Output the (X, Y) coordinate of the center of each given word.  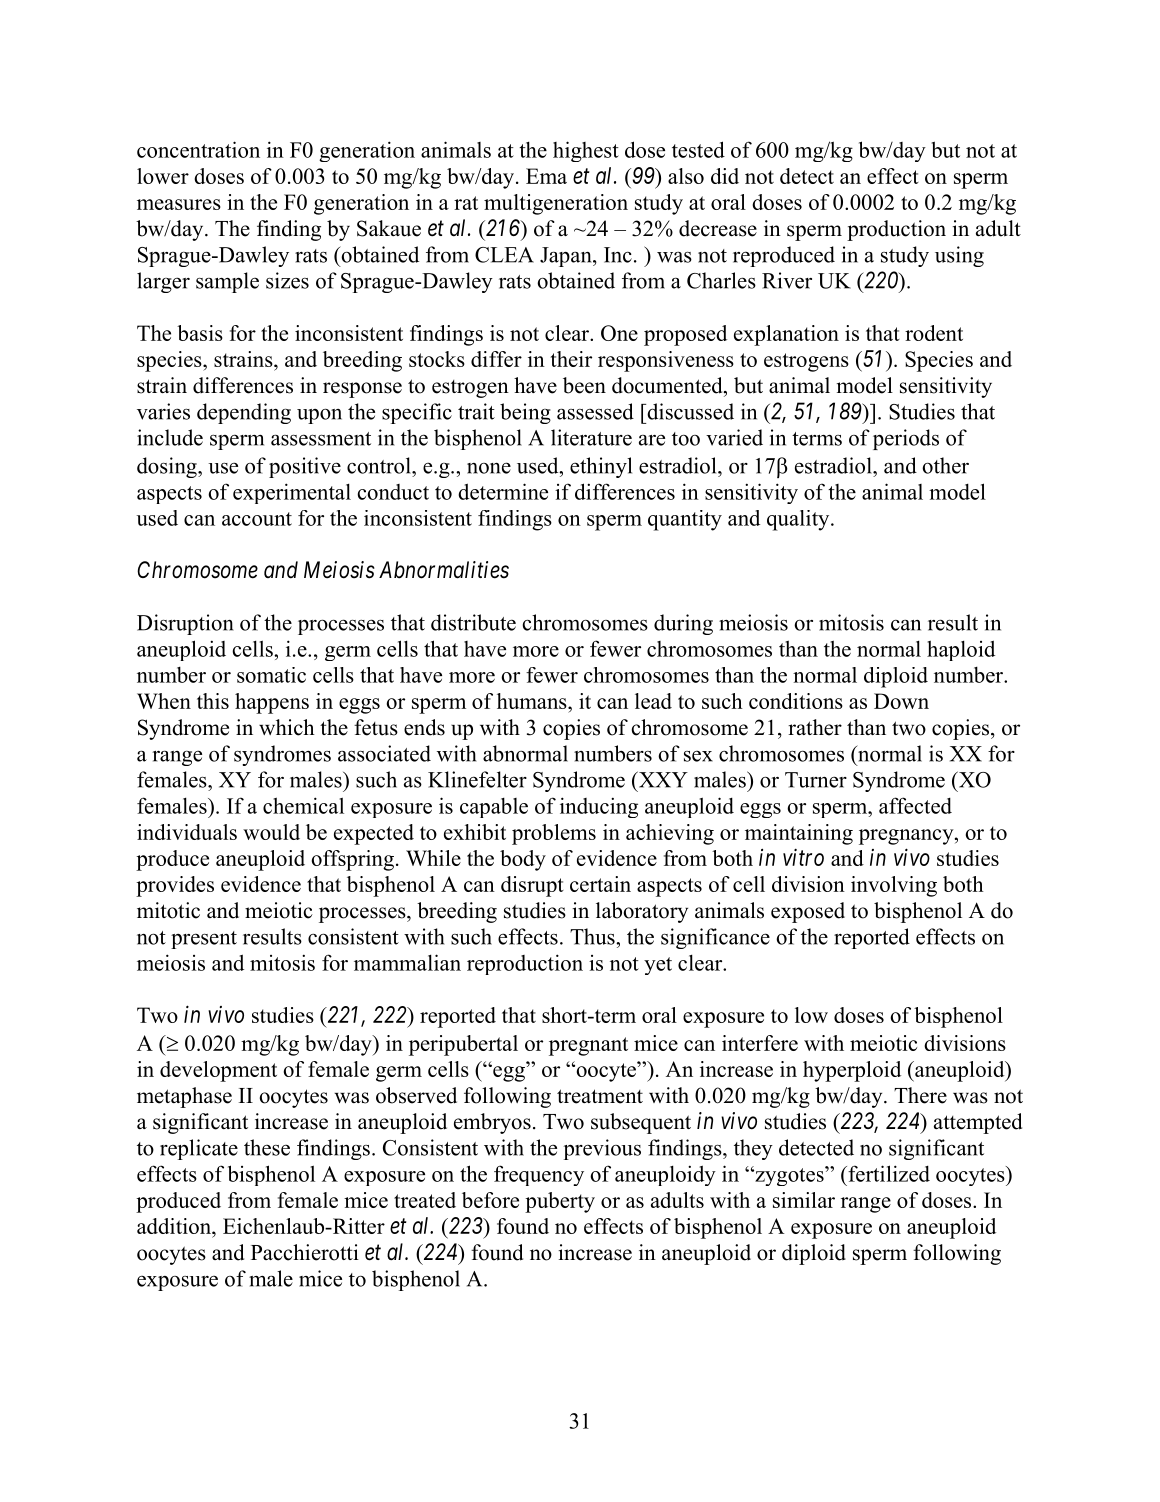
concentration (198, 149)
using (959, 256)
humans (533, 701)
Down (901, 701)
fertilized (888, 1173)
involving (894, 886)
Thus (593, 936)
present (204, 940)
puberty (560, 1202)
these (267, 1147)
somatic (271, 675)
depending (244, 413)
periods (906, 439)
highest (586, 151)
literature (591, 437)
